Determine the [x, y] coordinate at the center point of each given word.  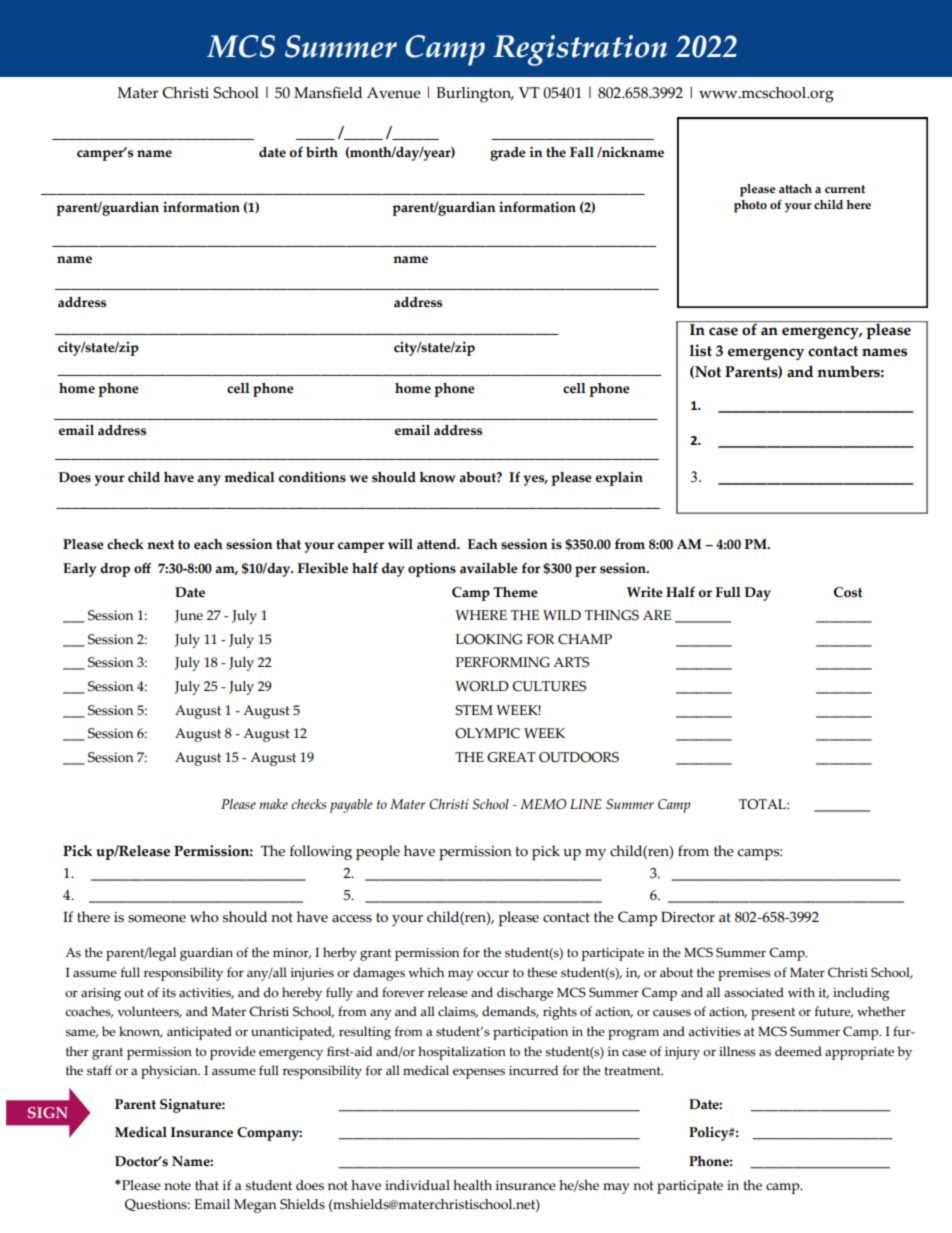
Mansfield [328, 93]
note [177, 1186]
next [160, 545]
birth [322, 152]
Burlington [474, 95]
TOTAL [763, 804]
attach [795, 189]
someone [157, 919]
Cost [848, 592]
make [273, 804]
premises [744, 974]
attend [438, 544]
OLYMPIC [487, 733]
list [700, 350]
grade [508, 154]
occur [493, 974]
